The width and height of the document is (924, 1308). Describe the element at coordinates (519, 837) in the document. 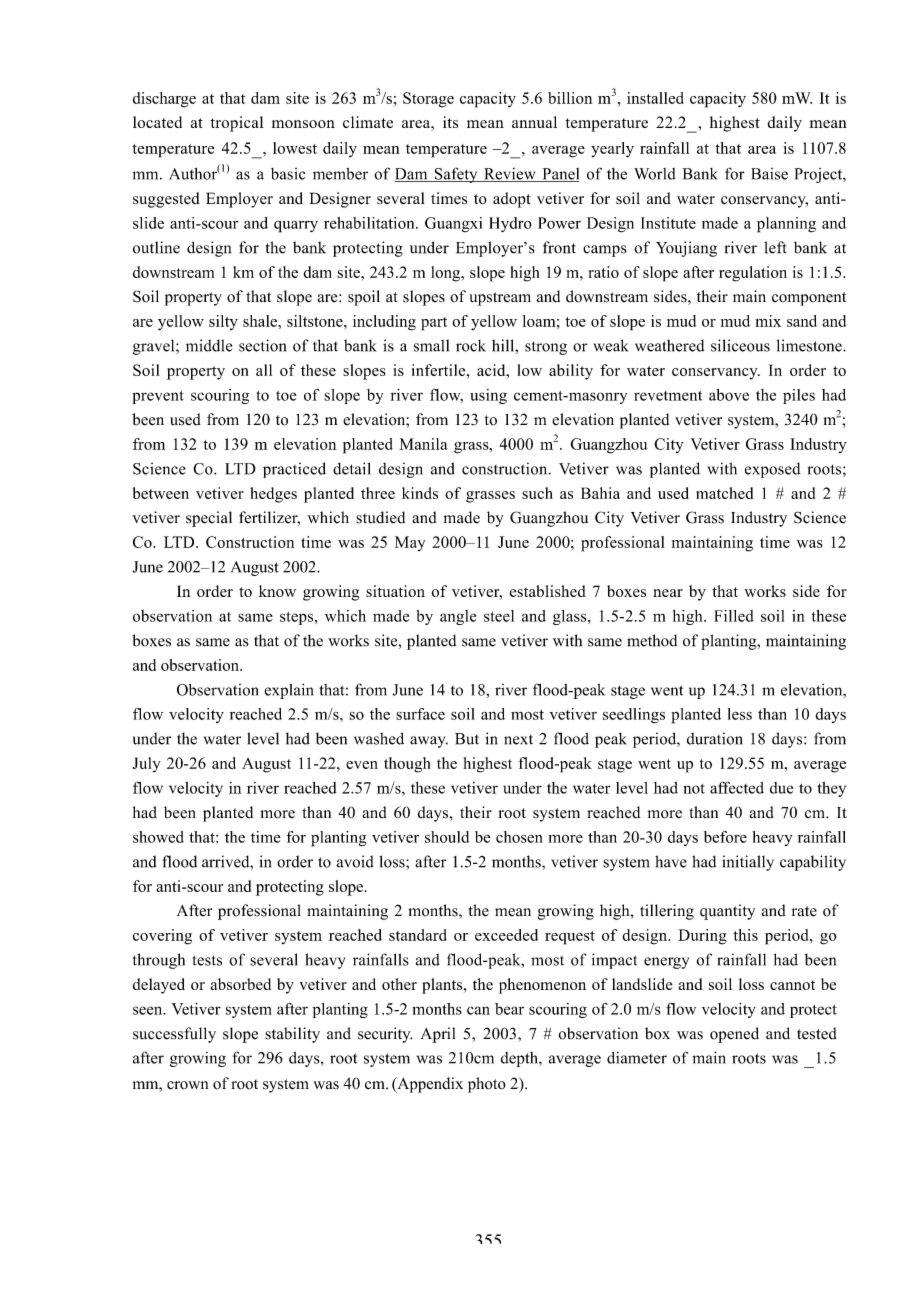

I see `chosen` at that location.
